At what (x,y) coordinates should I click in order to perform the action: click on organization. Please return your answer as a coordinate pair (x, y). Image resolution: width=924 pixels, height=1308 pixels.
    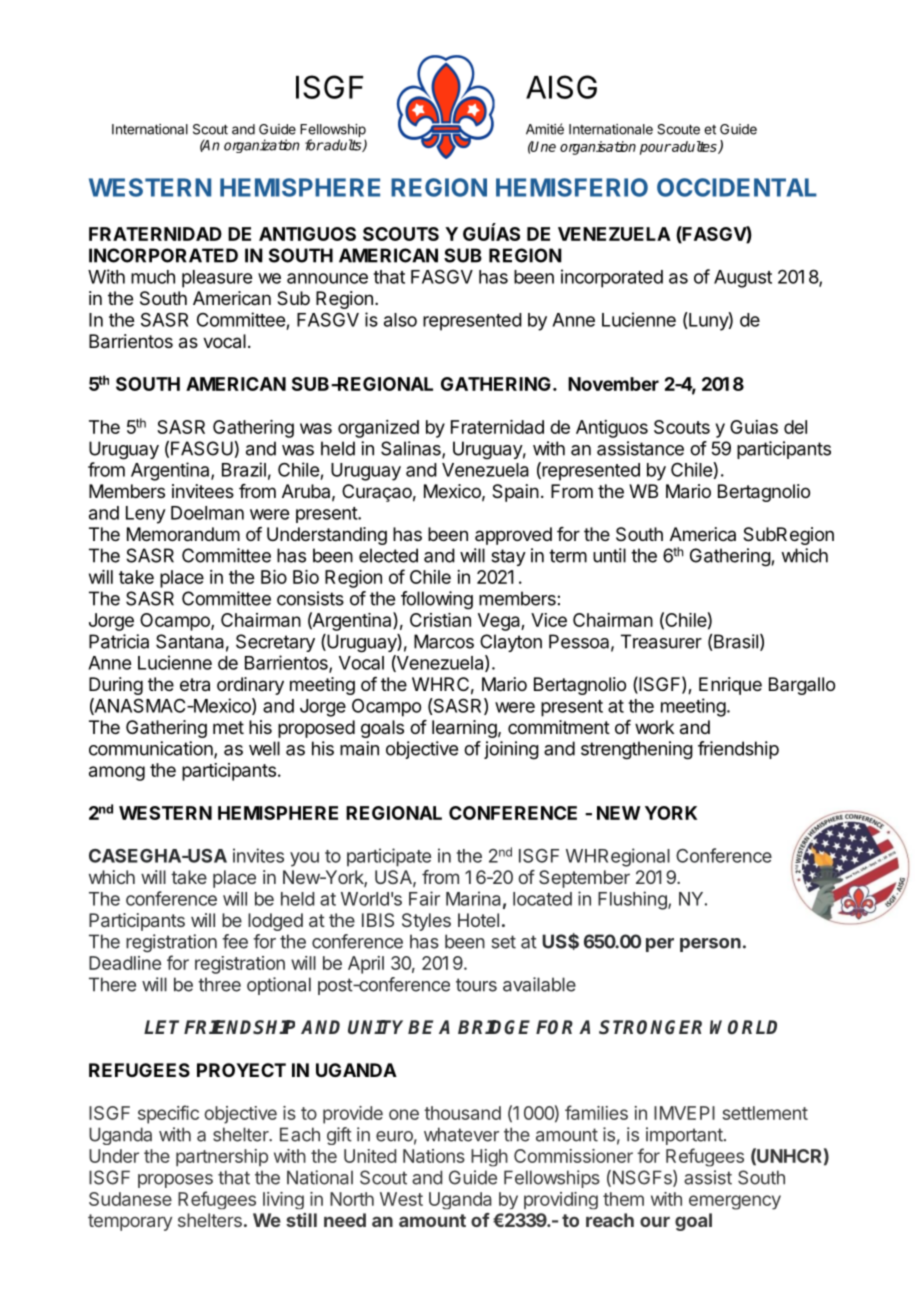
    Looking at the image, I should click on (262, 146).
